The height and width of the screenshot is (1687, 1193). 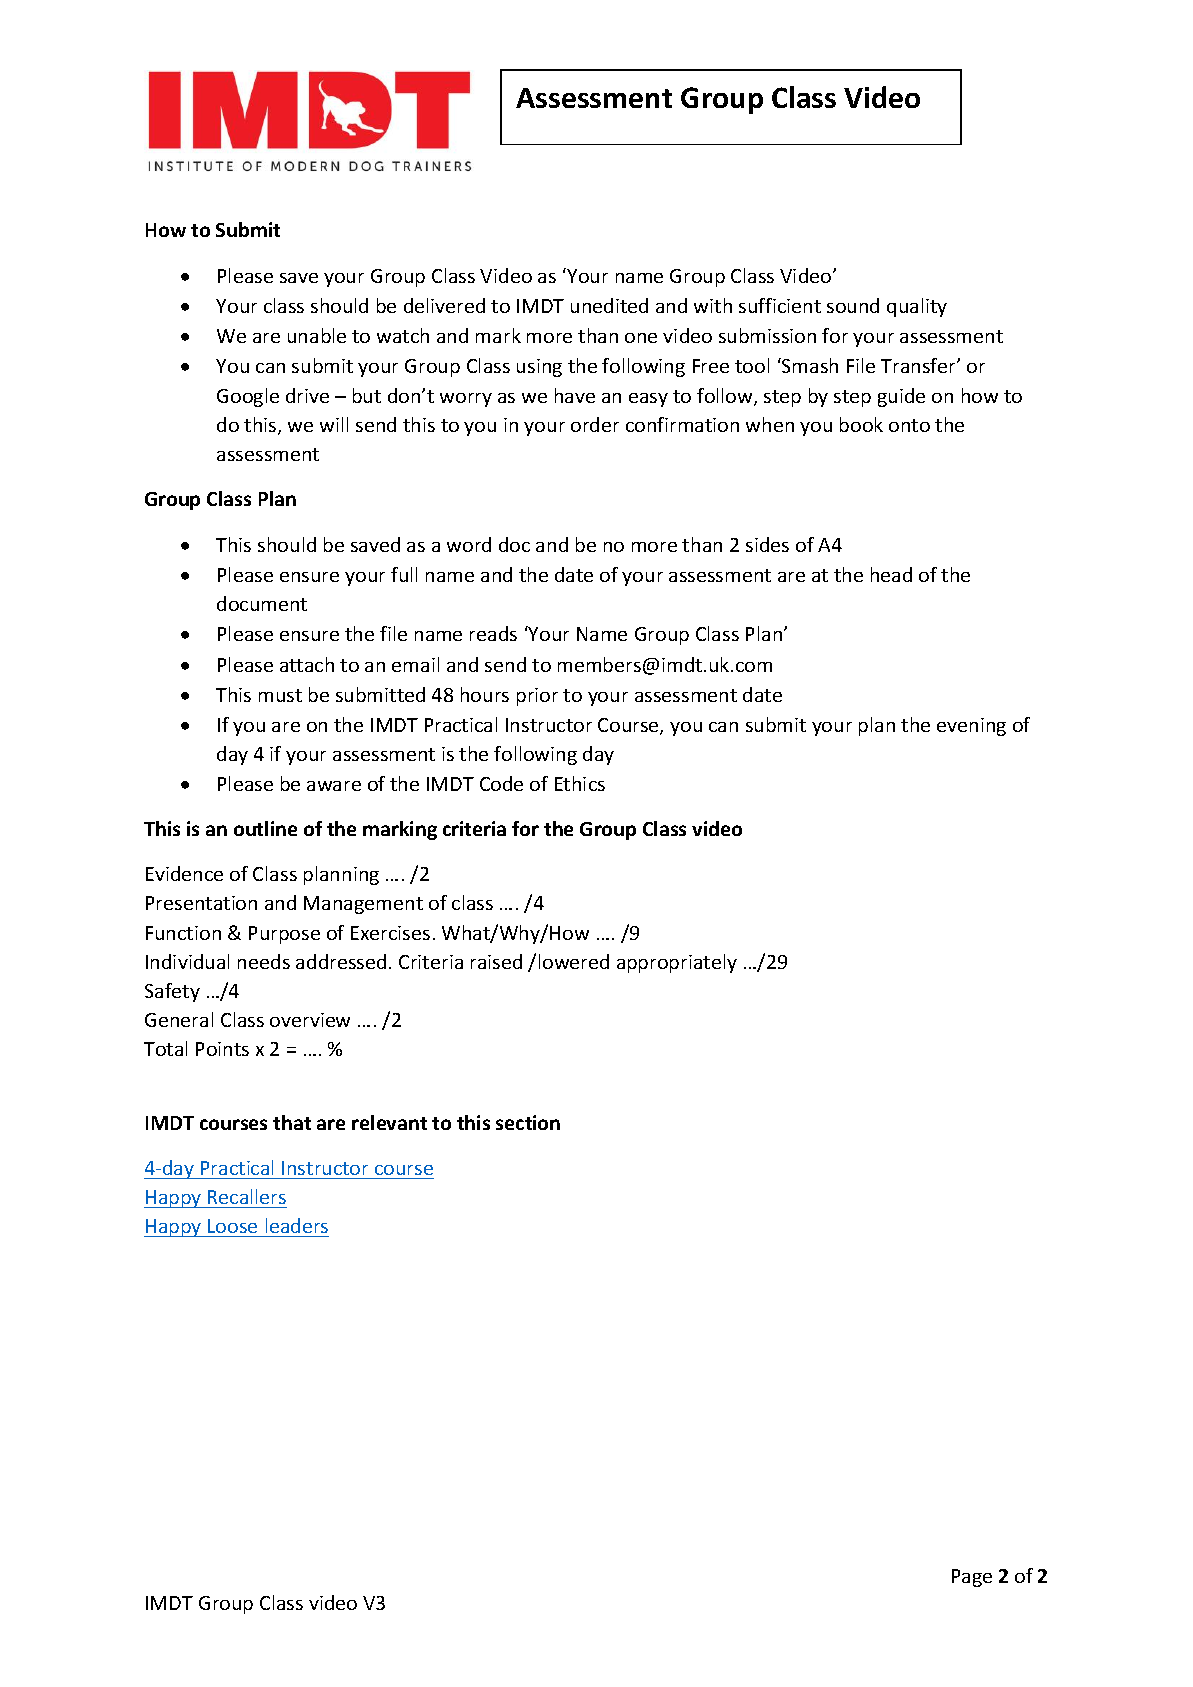 What do you see at coordinates (919, 365) in the screenshot?
I see `Transfer` at bounding box center [919, 365].
